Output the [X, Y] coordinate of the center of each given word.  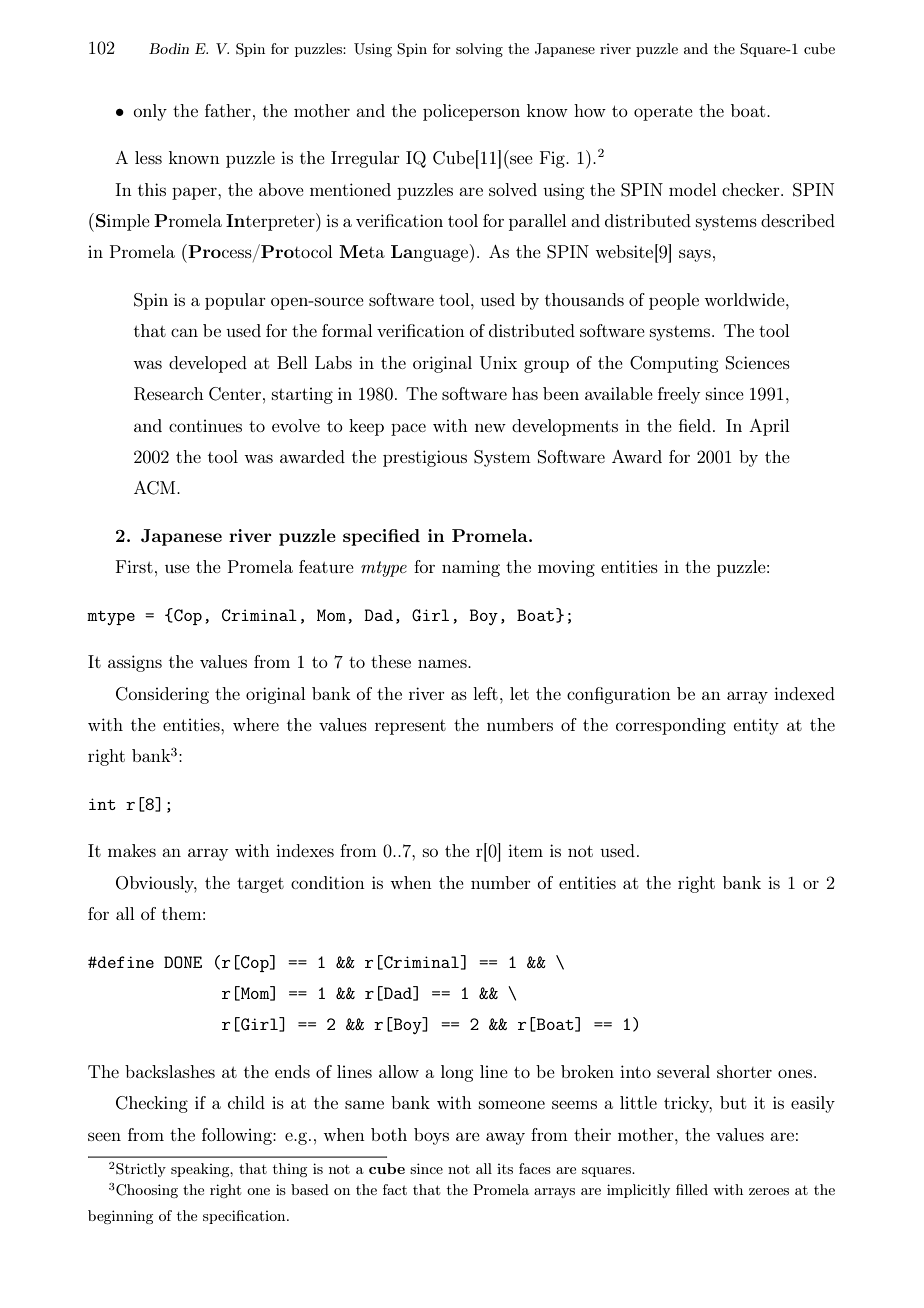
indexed [804, 693]
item [525, 850]
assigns [135, 663]
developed [208, 364]
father [228, 110]
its [505, 1169]
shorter [744, 1071]
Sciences [758, 363]
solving [479, 50]
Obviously [156, 884]
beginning [120, 1217]
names [443, 663]
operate [663, 113]
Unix [498, 363]
